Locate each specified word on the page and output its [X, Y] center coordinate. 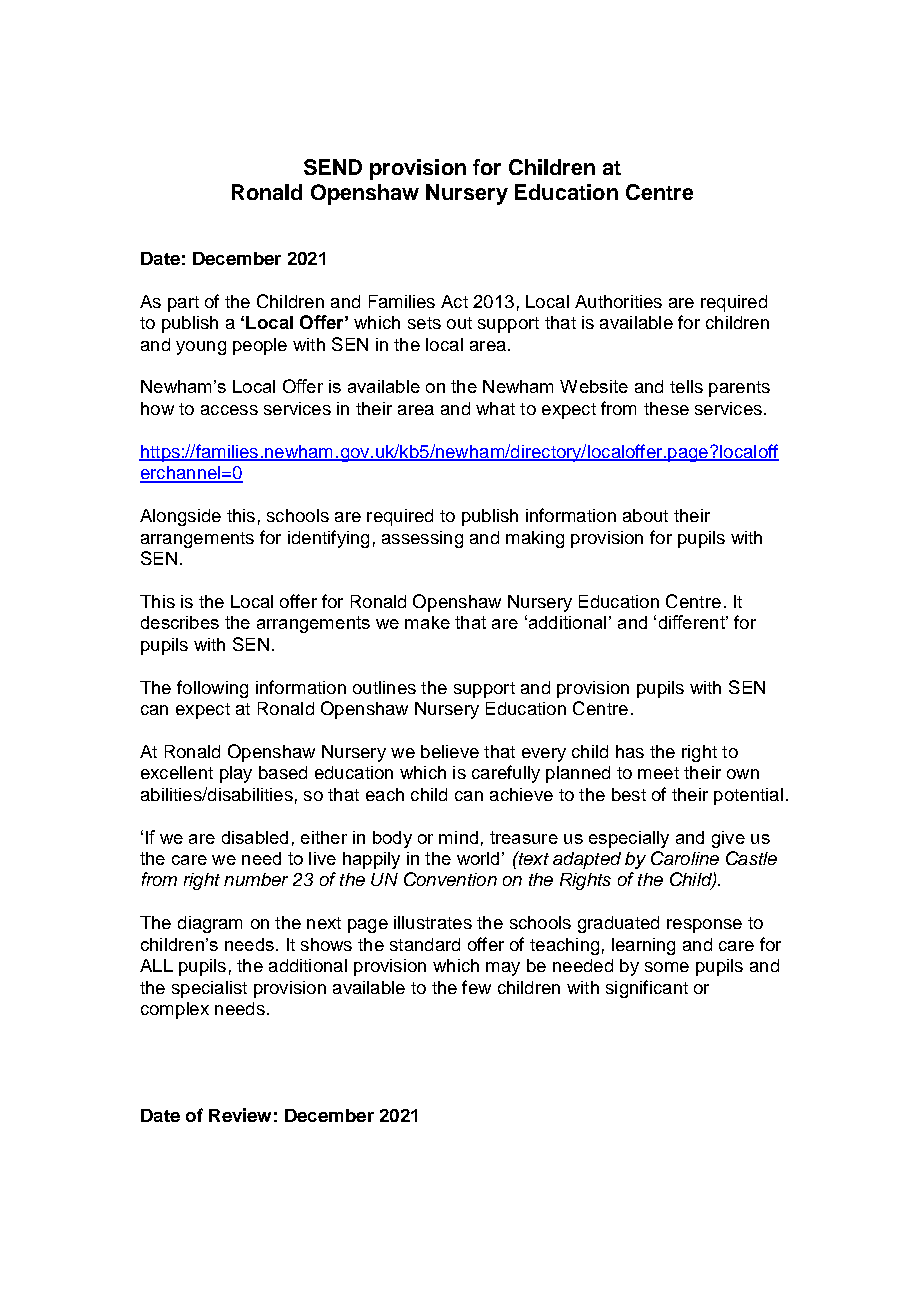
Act [454, 301]
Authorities [618, 301]
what [495, 408]
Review [240, 1115]
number [256, 879]
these [666, 408]
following [212, 689]
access [229, 410]
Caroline [685, 858]
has [630, 751]
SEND [333, 167]
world [478, 858]
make [427, 622]
